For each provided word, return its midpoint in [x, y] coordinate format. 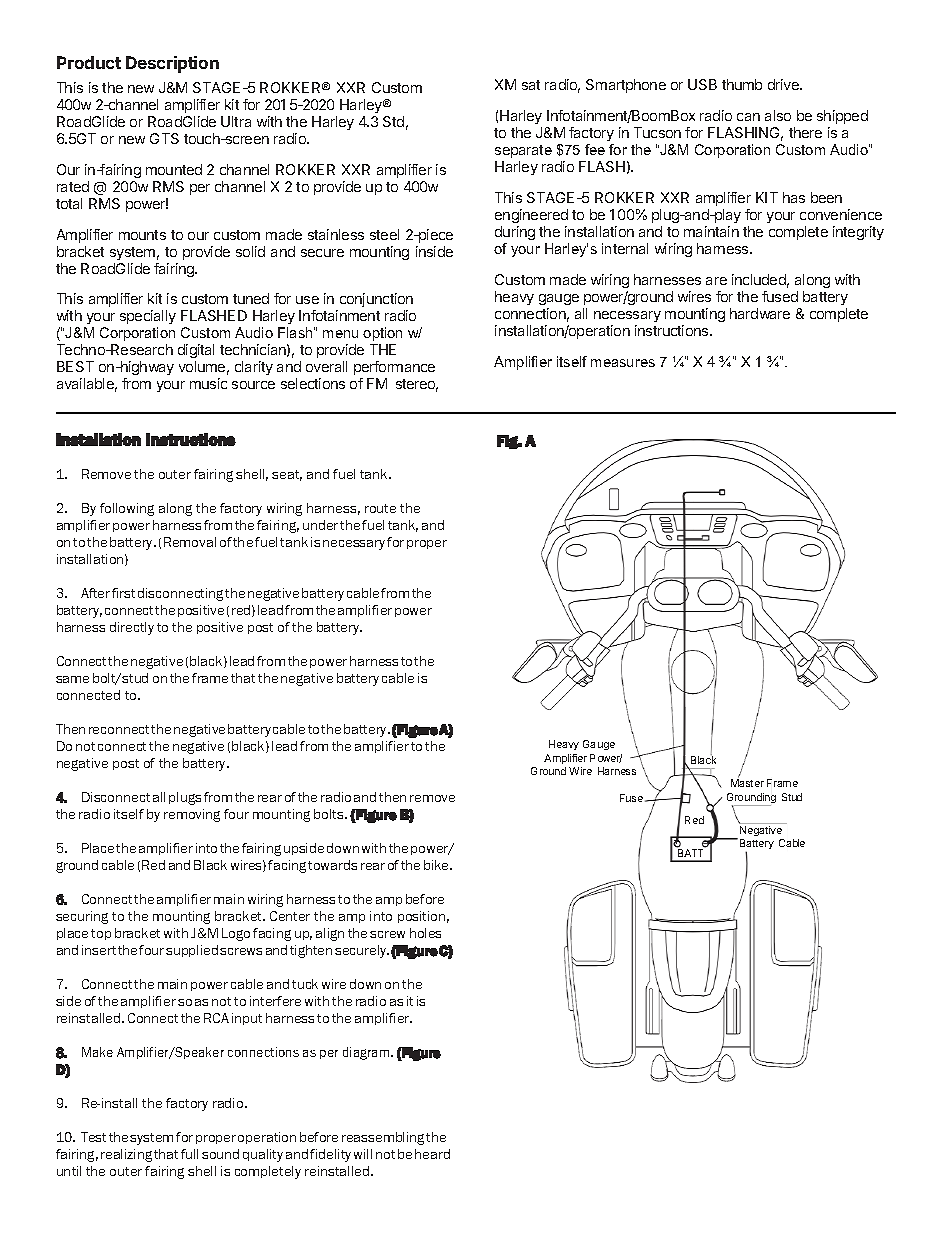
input [247, 1019]
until [69, 1171]
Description [172, 64]
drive [784, 84]
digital [196, 353]
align [330, 934]
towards [332, 865]
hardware [760, 313]
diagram [367, 1053]
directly [132, 628]
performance [394, 368]
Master [747, 783]
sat [531, 85]
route [380, 508]
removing [192, 815]
